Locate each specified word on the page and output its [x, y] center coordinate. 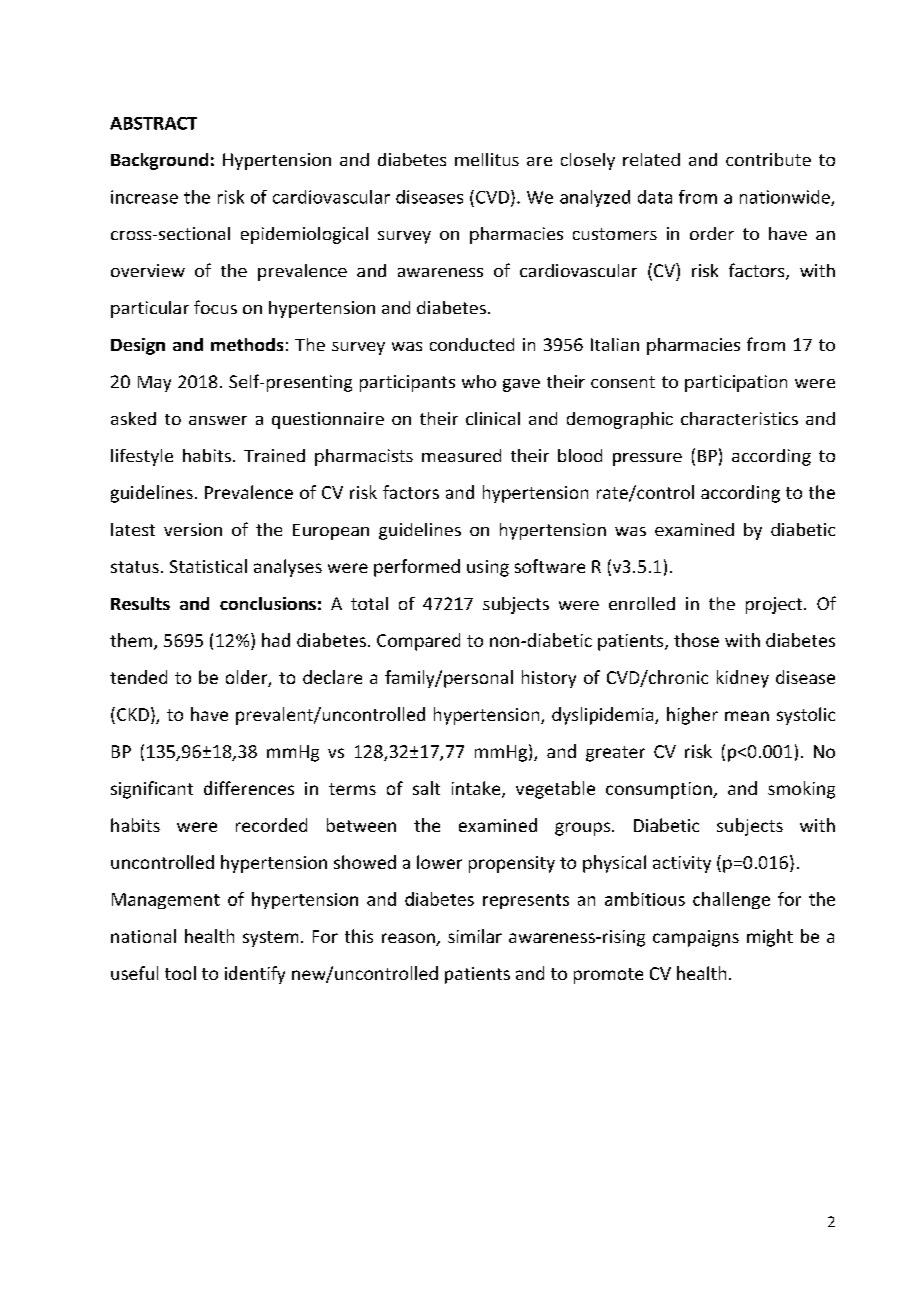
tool [180, 973]
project [775, 605]
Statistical [208, 566]
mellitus [487, 159]
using [488, 568]
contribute [768, 159]
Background [159, 161]
